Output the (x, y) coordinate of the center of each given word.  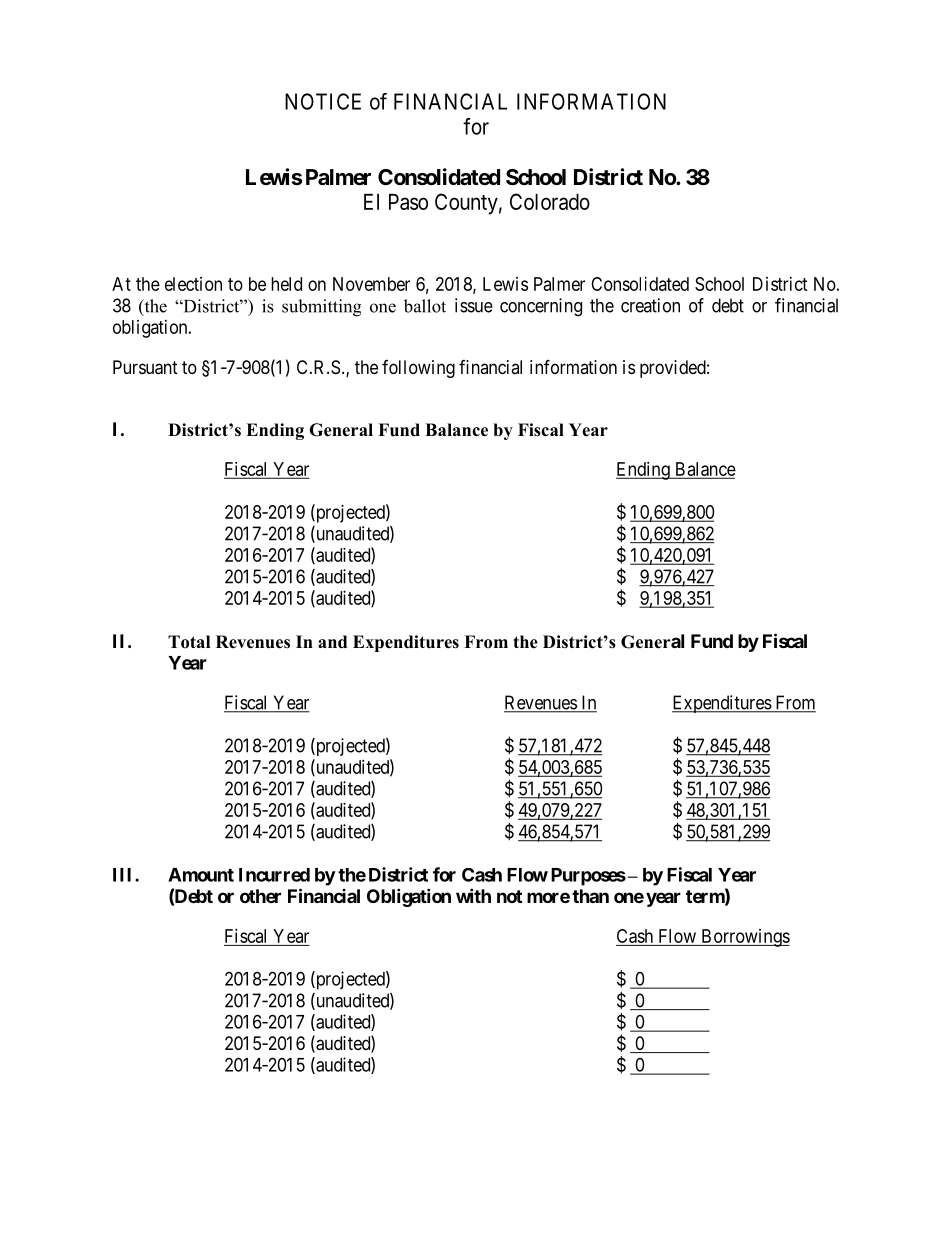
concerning (541, 307)
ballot (425, 306)
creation (650, 305)
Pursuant (145, 367)
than (590, 896)
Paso (408, 202)
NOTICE (323, 101)
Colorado (550, 201)
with (473, 895)
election (193, 284)
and (332, 642)
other (260, 896)
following (418, 369)
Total (189, 642)
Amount (201, 875)
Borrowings (744, 938)
